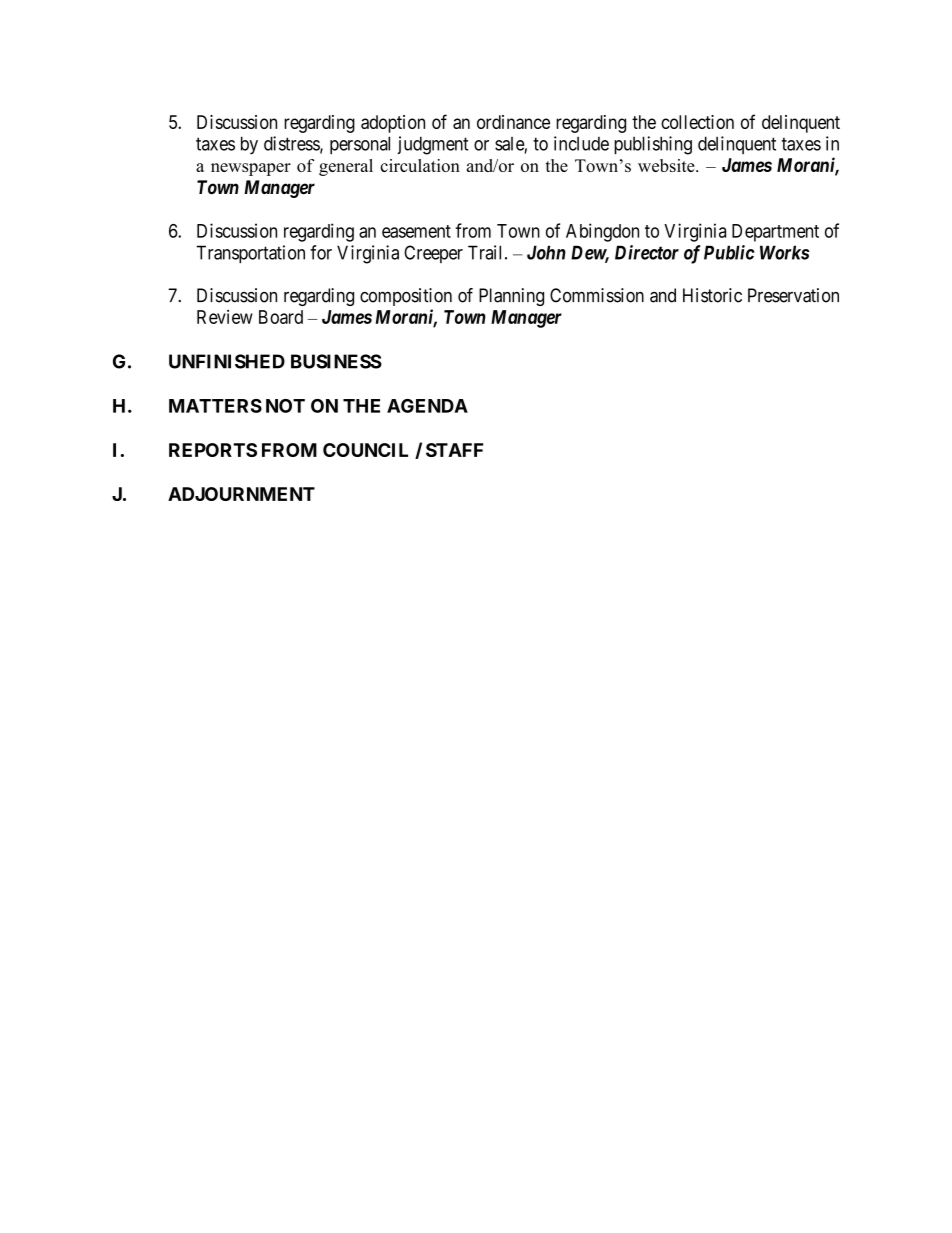 The height and width of the image is (1233, 952). What do you see at coordinates (729, 252) in the image?
I see `Public` at bounding box center [729, 252].
